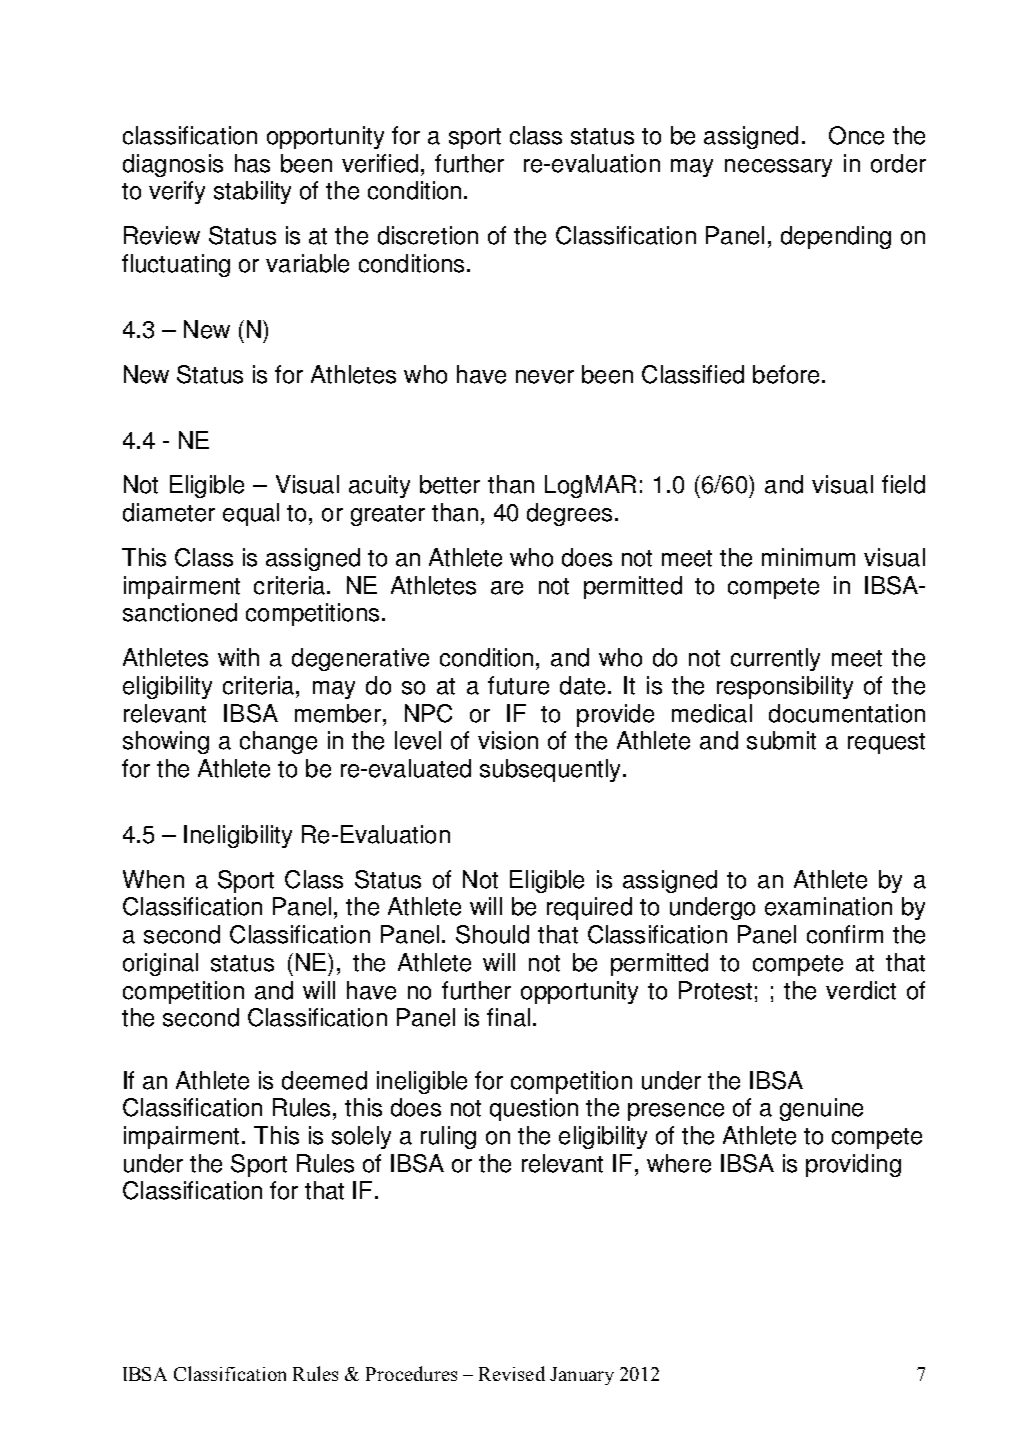  I want to click on has, so click(252, 163).
